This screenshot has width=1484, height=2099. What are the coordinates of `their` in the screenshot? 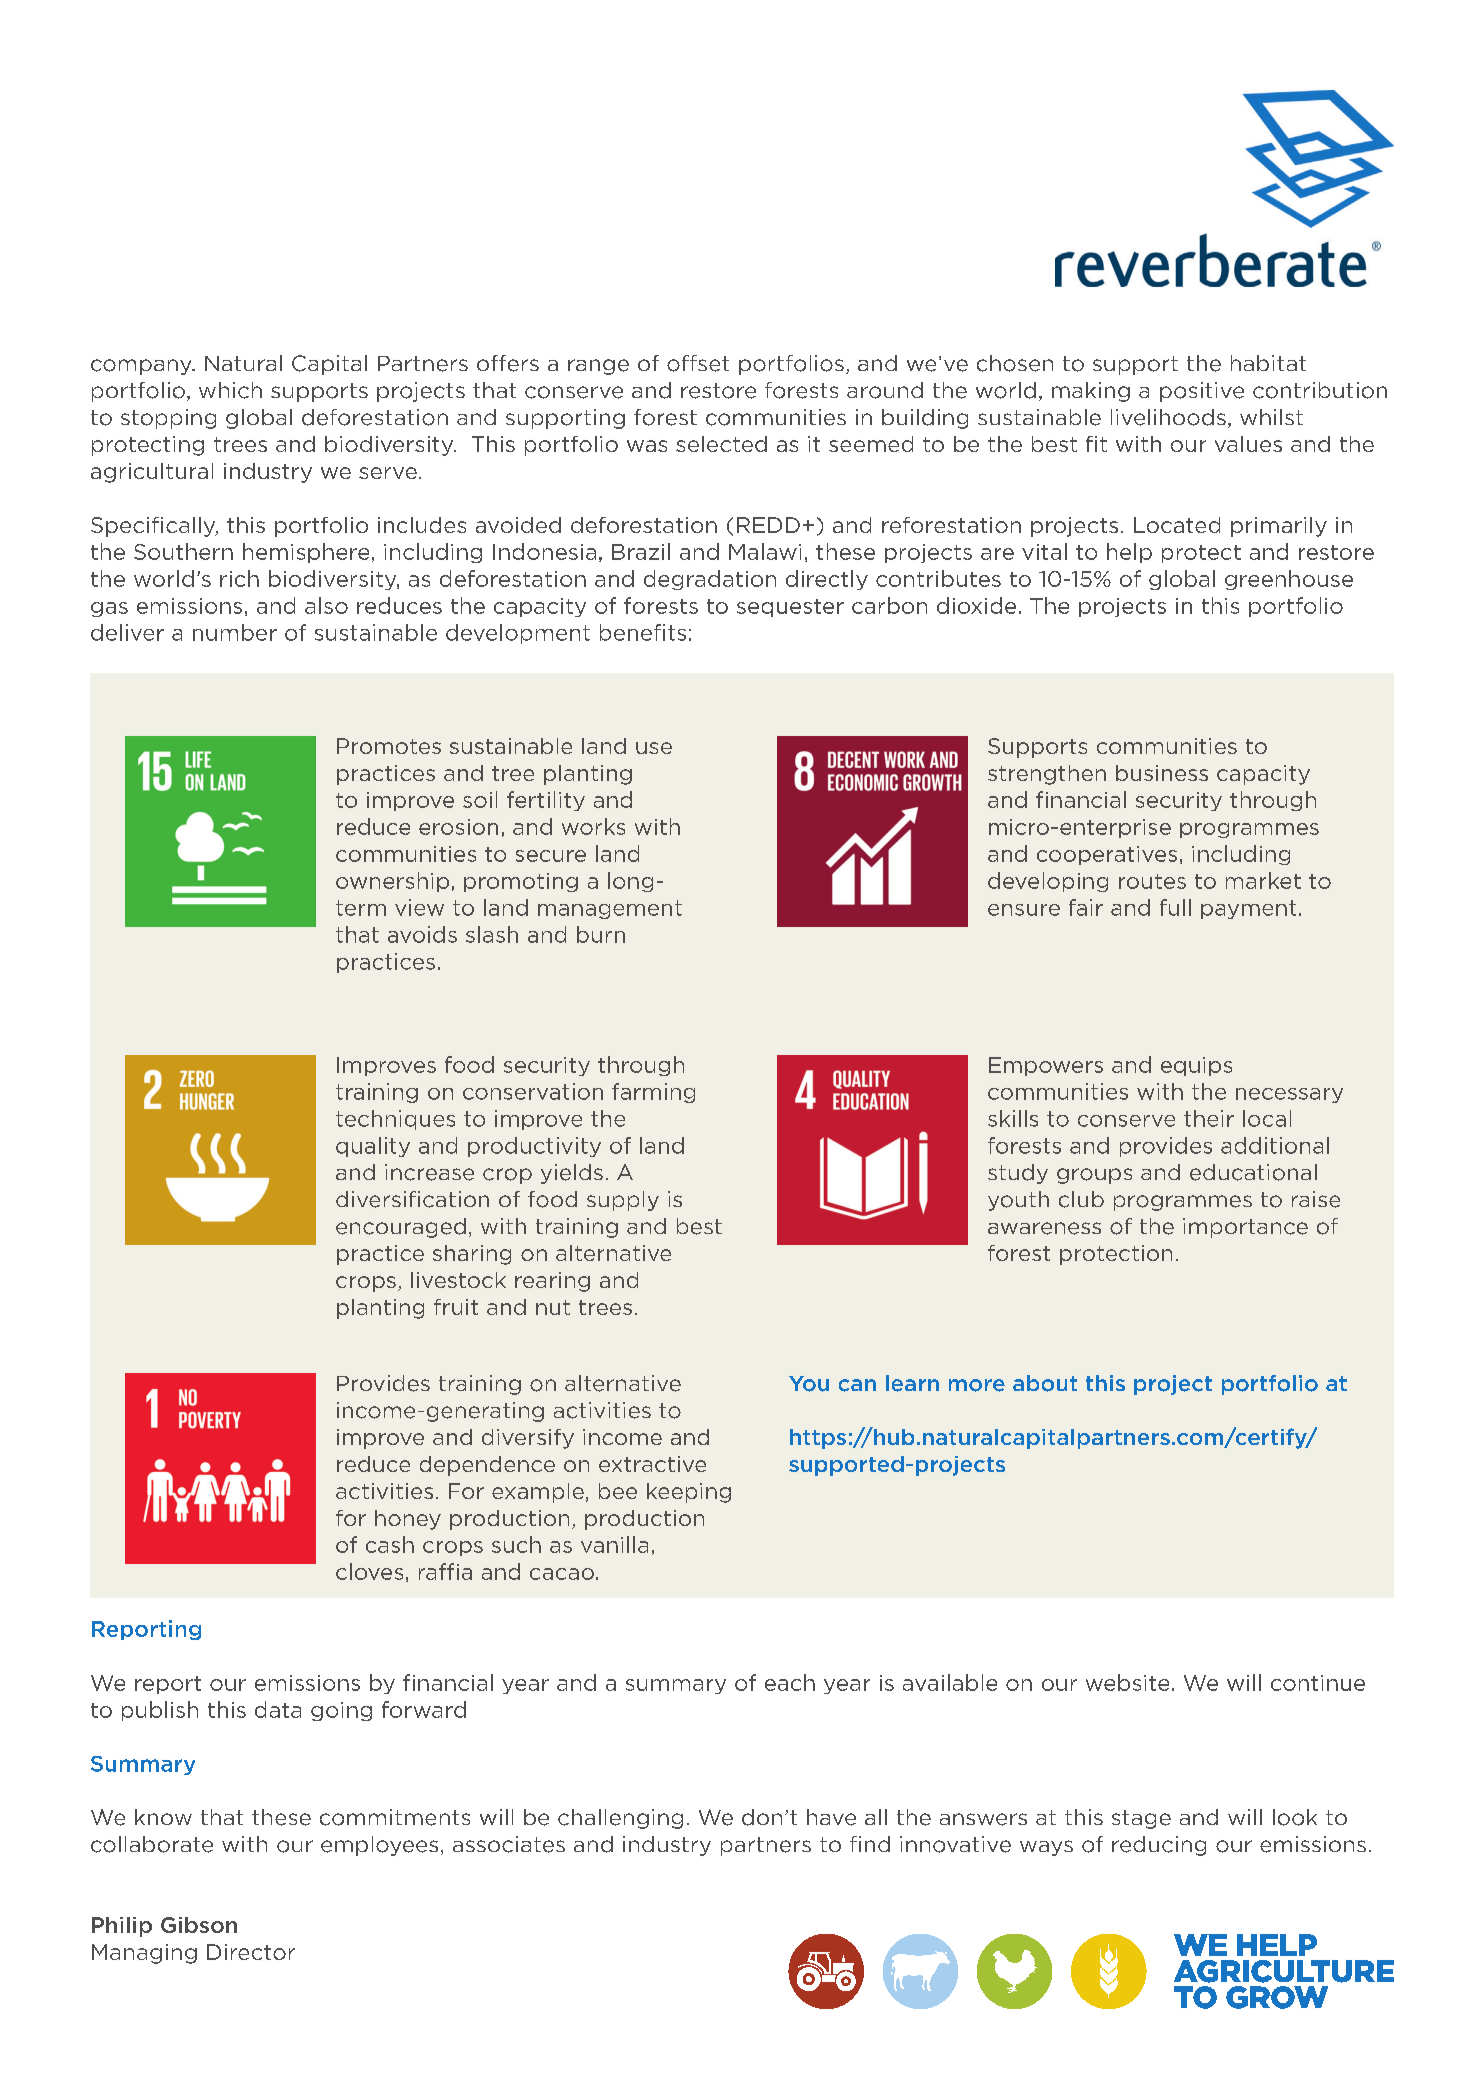 It's located at (1209, 1118).
